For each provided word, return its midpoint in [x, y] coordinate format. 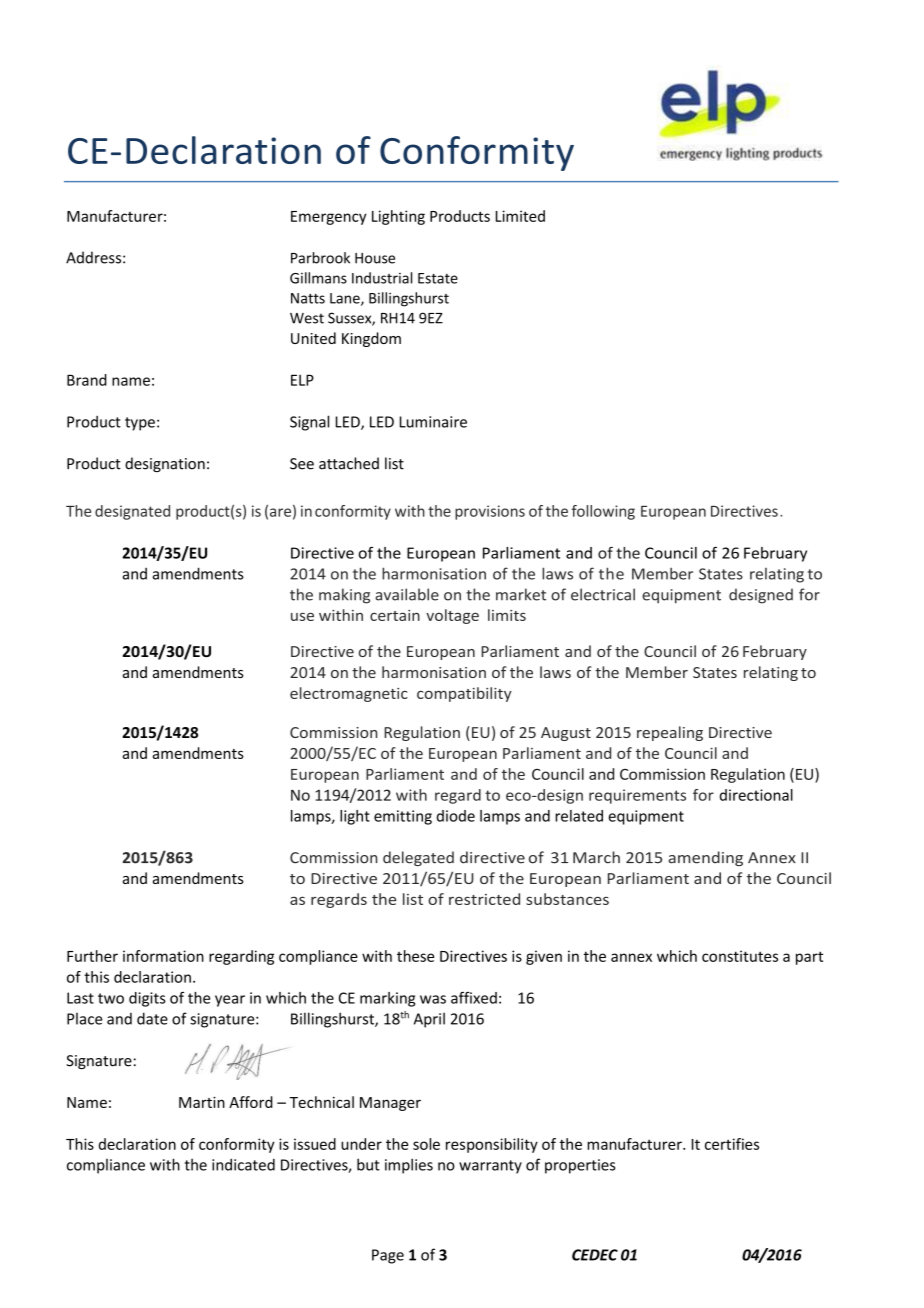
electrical [603, 594]
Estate [438, 278]
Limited [520, 216]
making [344, 596]
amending [706, 858]
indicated [243, 1164]
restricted [484, 899]
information [163, 956]
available [407, 594]
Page [388, 1256]
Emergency [329, 218]
